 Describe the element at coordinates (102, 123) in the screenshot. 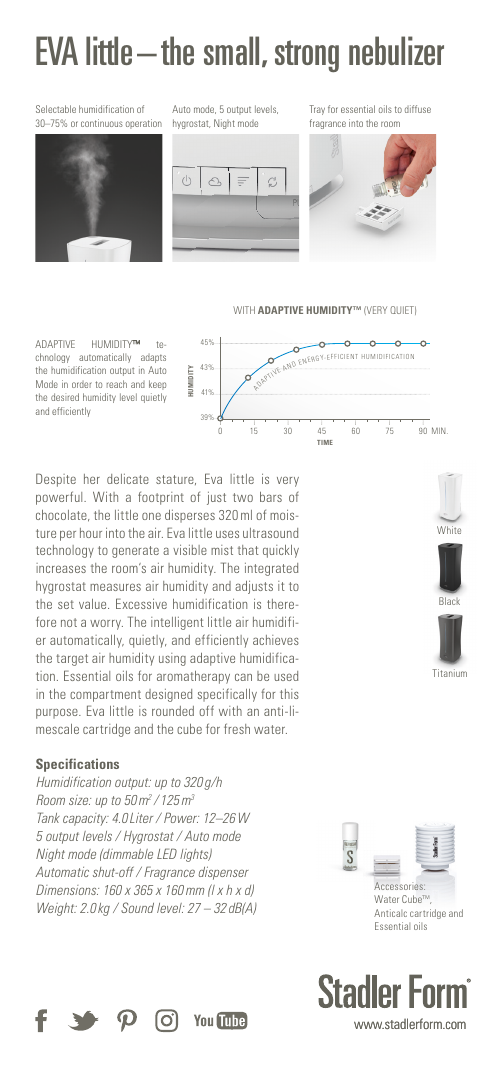

I see `continuous` at that location.
